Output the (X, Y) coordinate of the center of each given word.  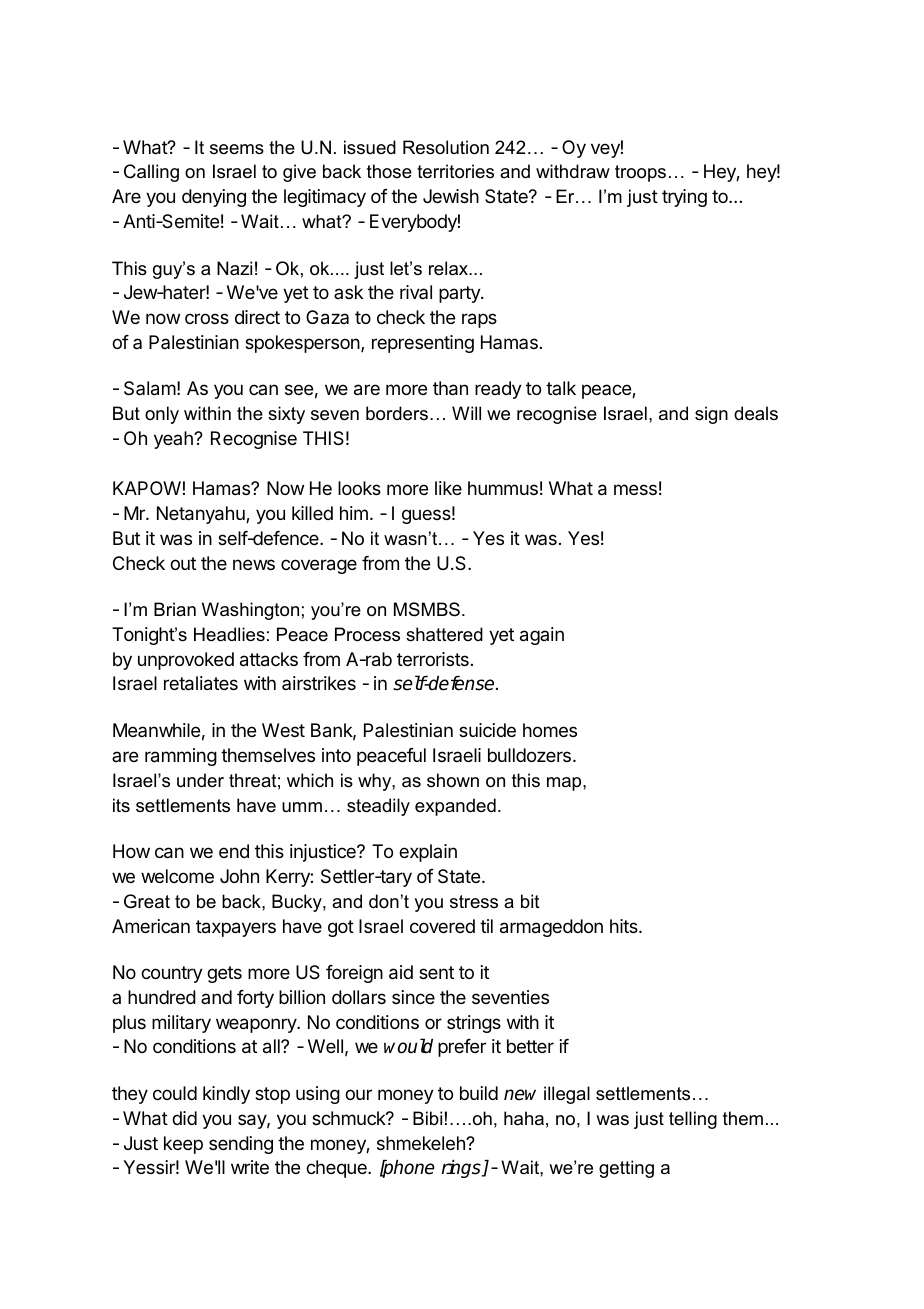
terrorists (433, 659)
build (479, 1093)
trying (684, 198)
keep (183, 1145)
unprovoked (186, 661)
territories (455, 171)
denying (214, 198)
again (542, 636)
